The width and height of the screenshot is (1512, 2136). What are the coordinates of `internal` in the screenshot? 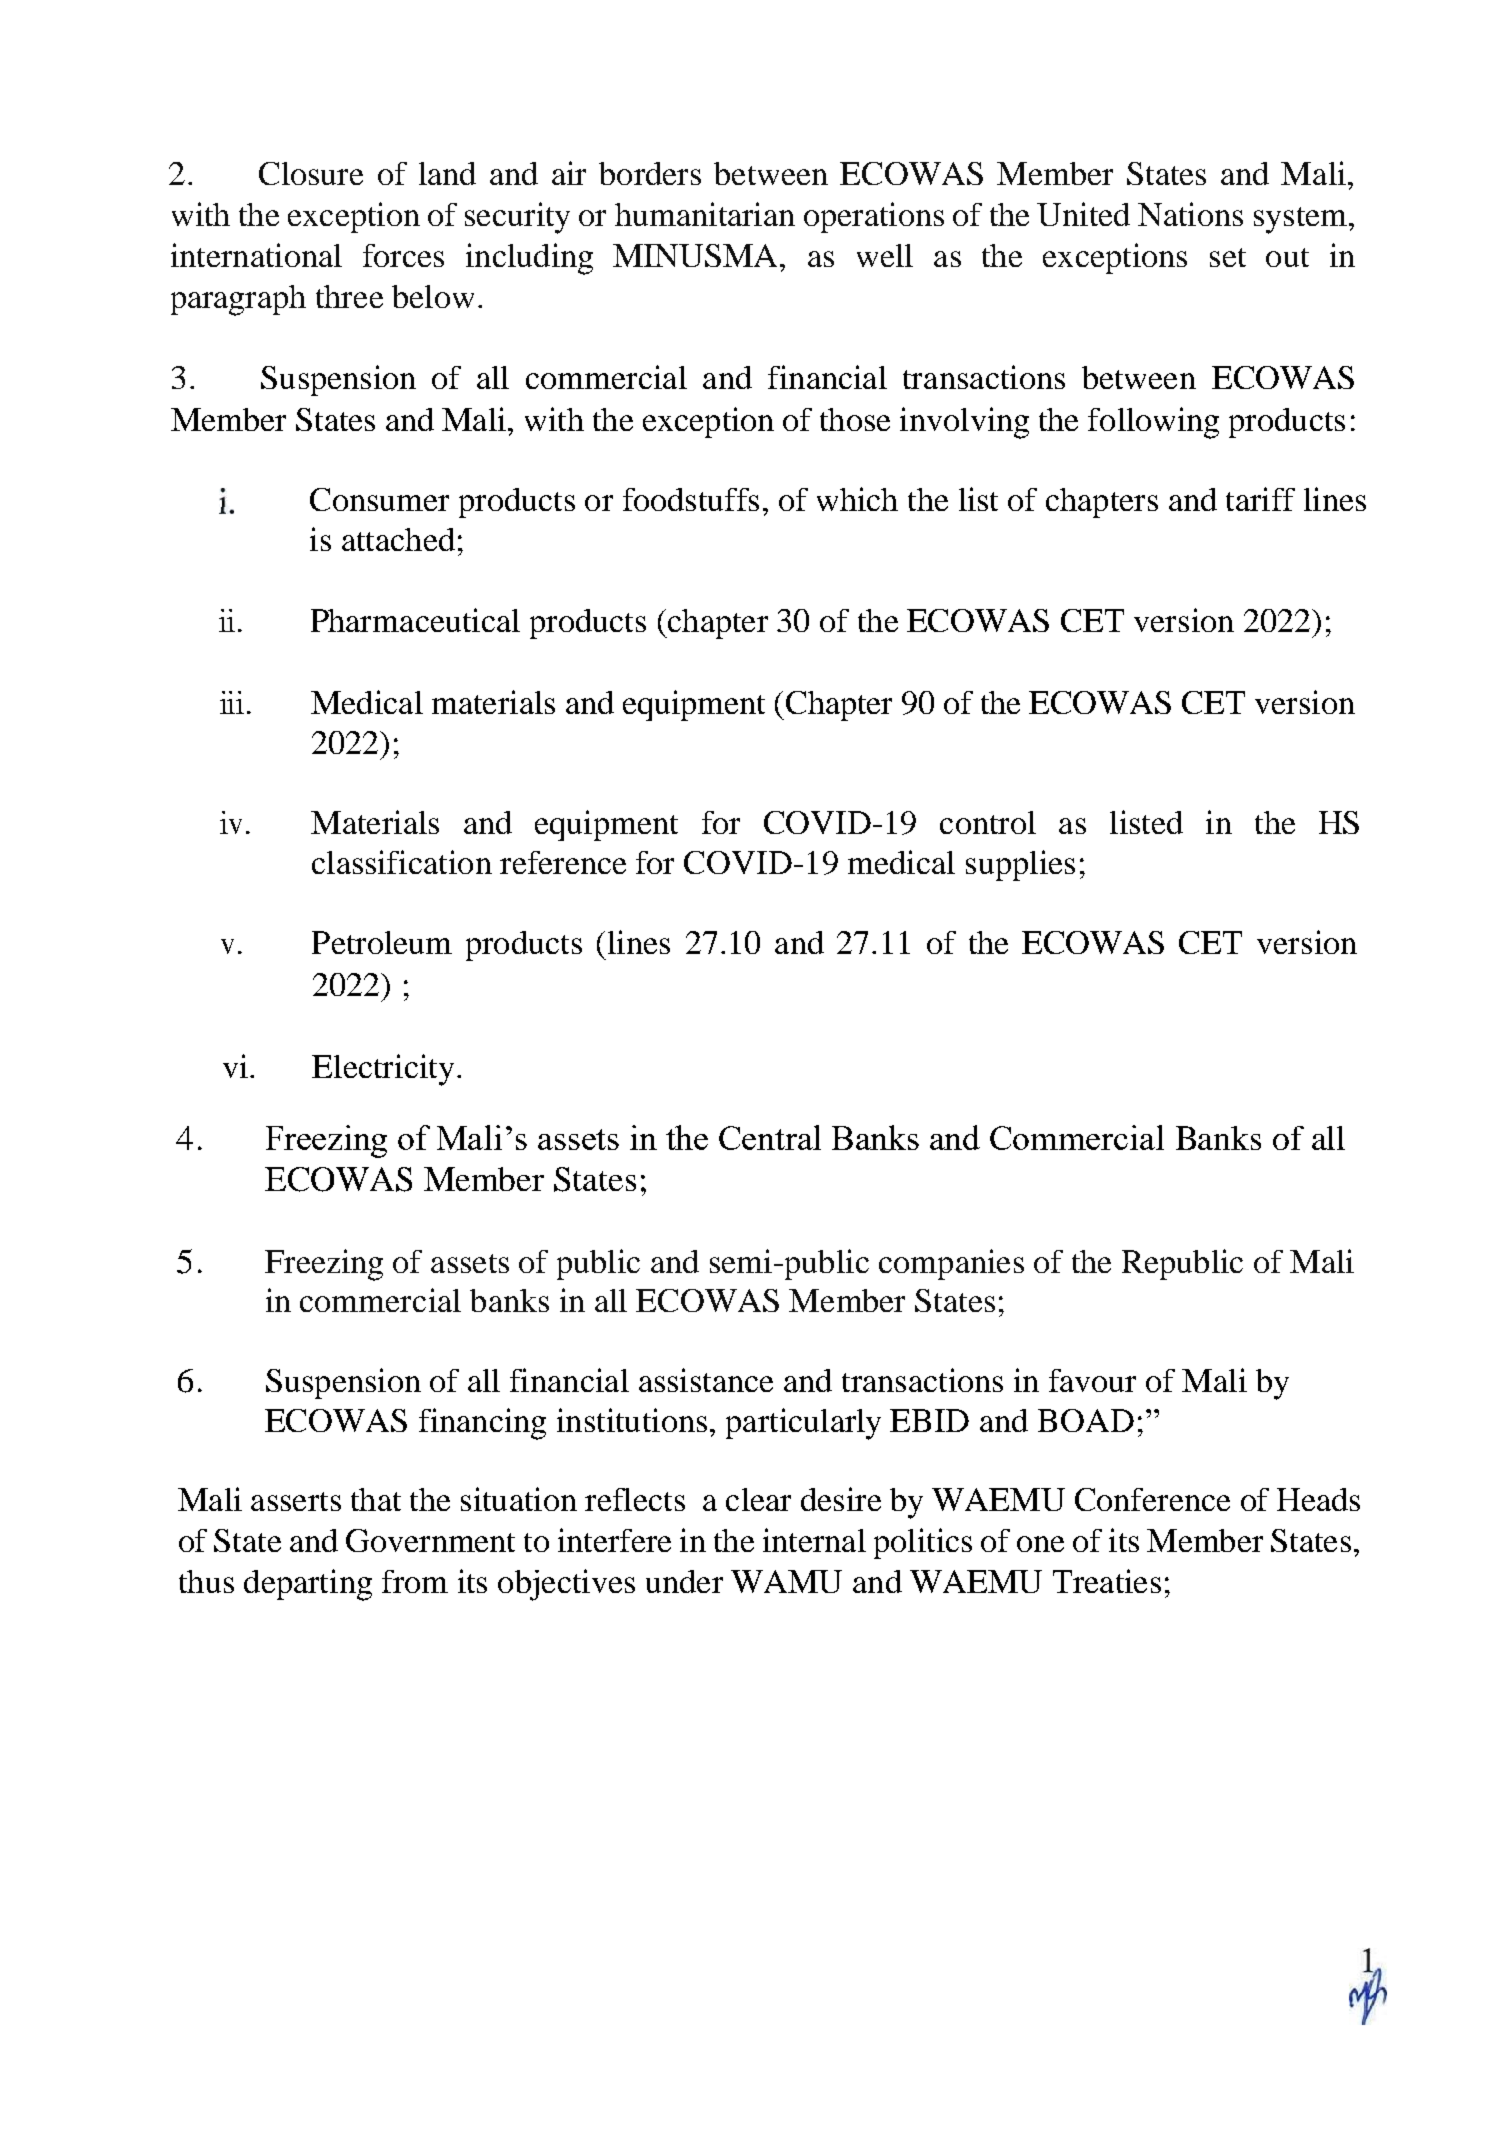 It's located at (814, 1540).
